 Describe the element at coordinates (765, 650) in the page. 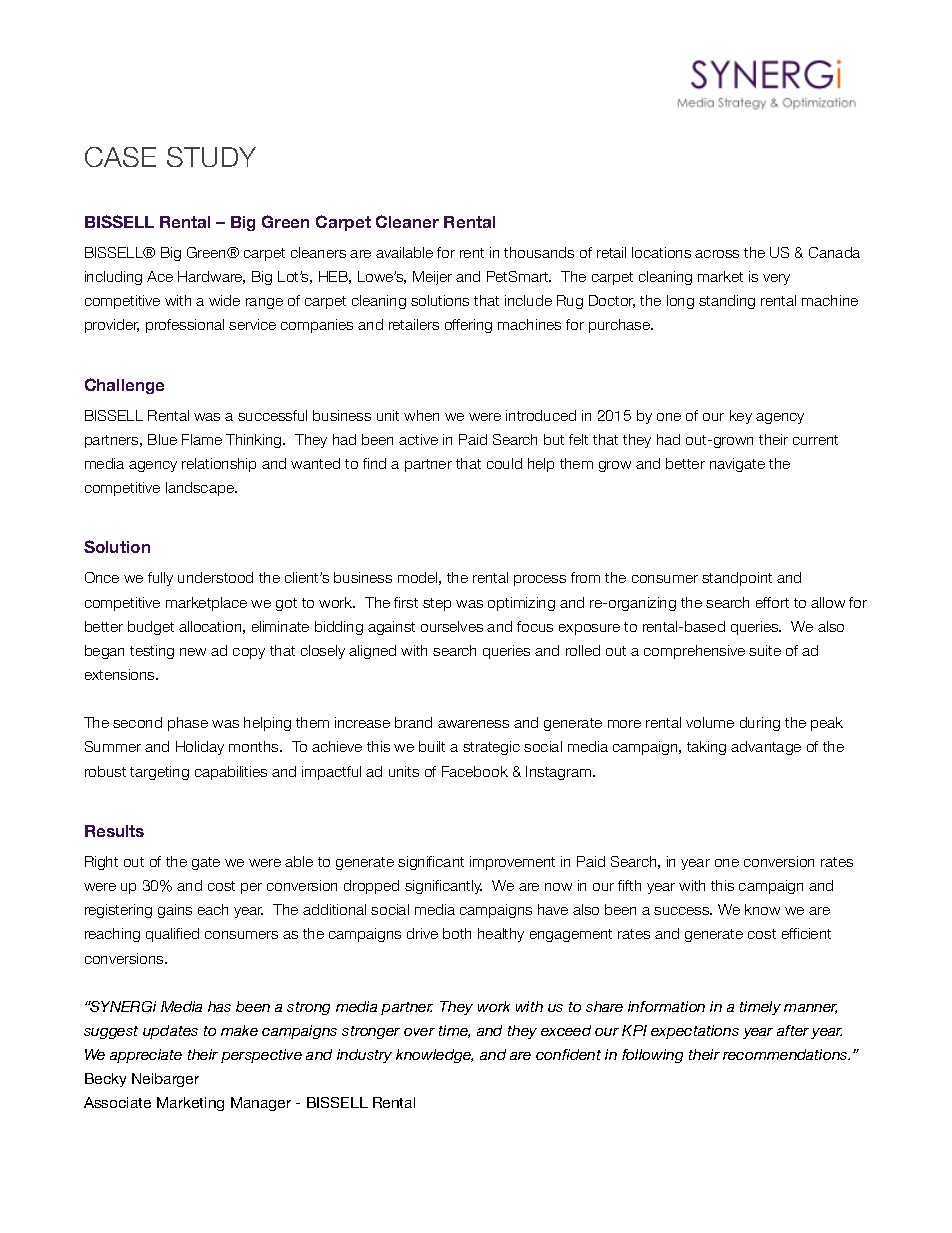

I see `suite` at that location.
